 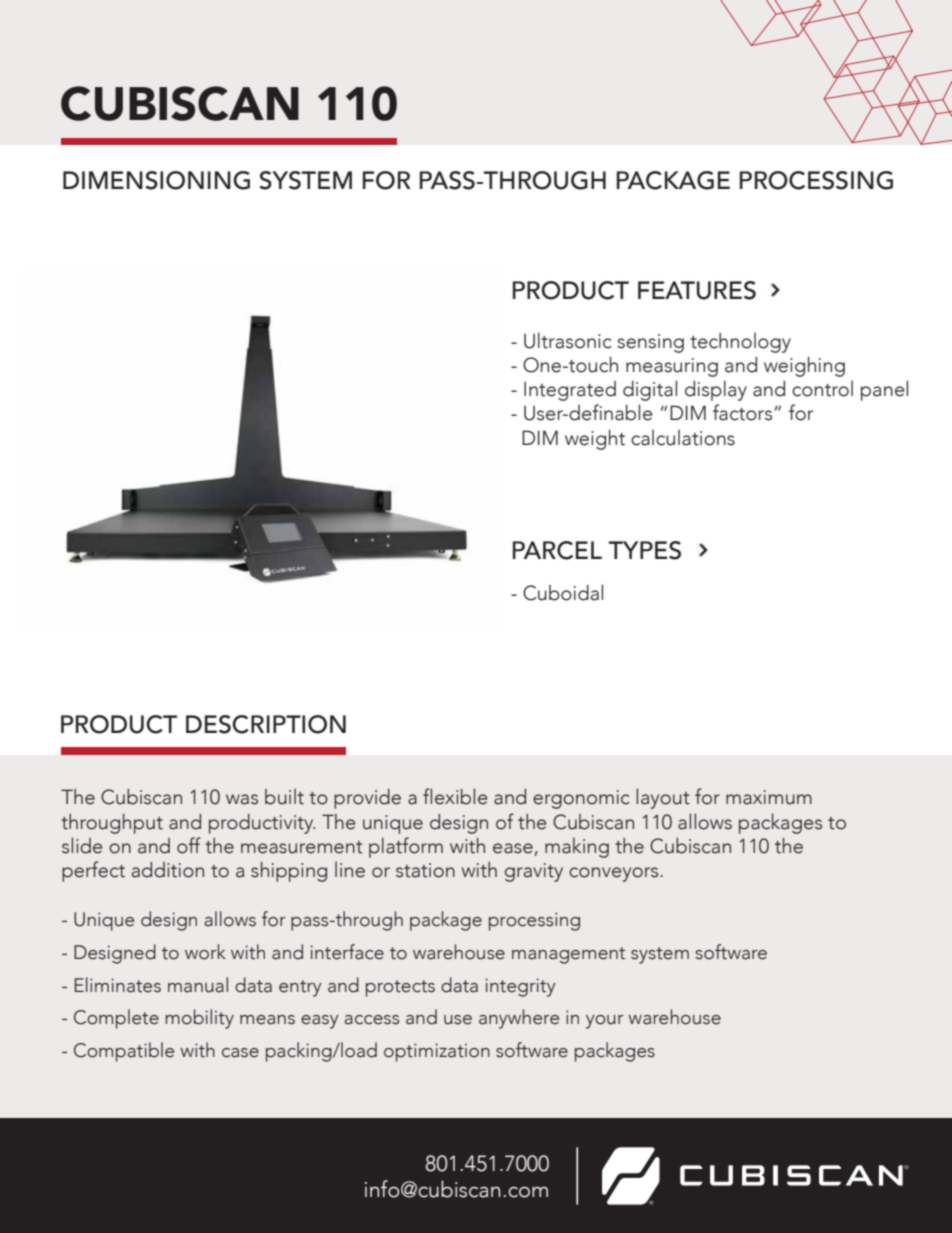 I want to click on DESCRIPTION, so click(x=266, y=724).
